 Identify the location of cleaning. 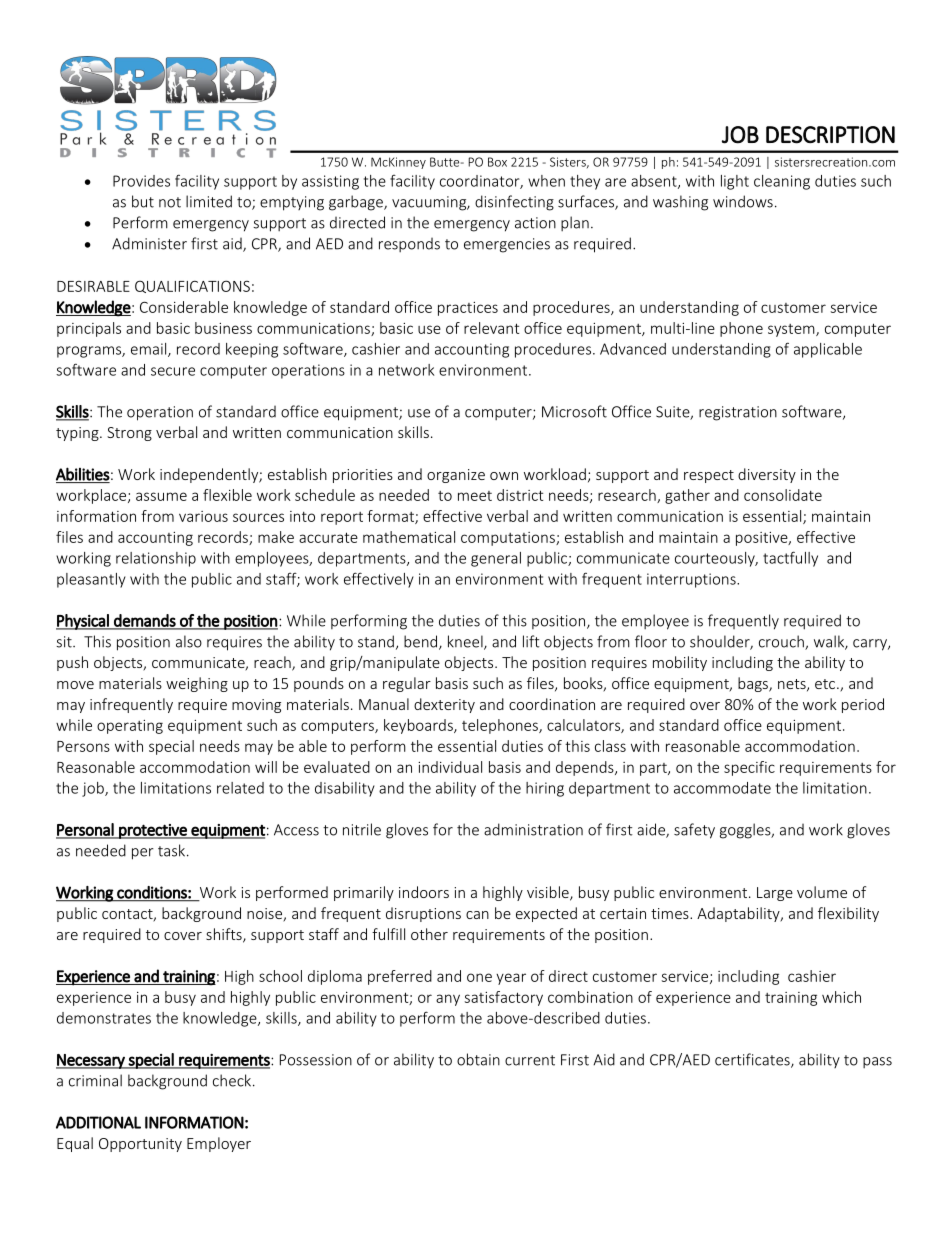
(782, 182).
